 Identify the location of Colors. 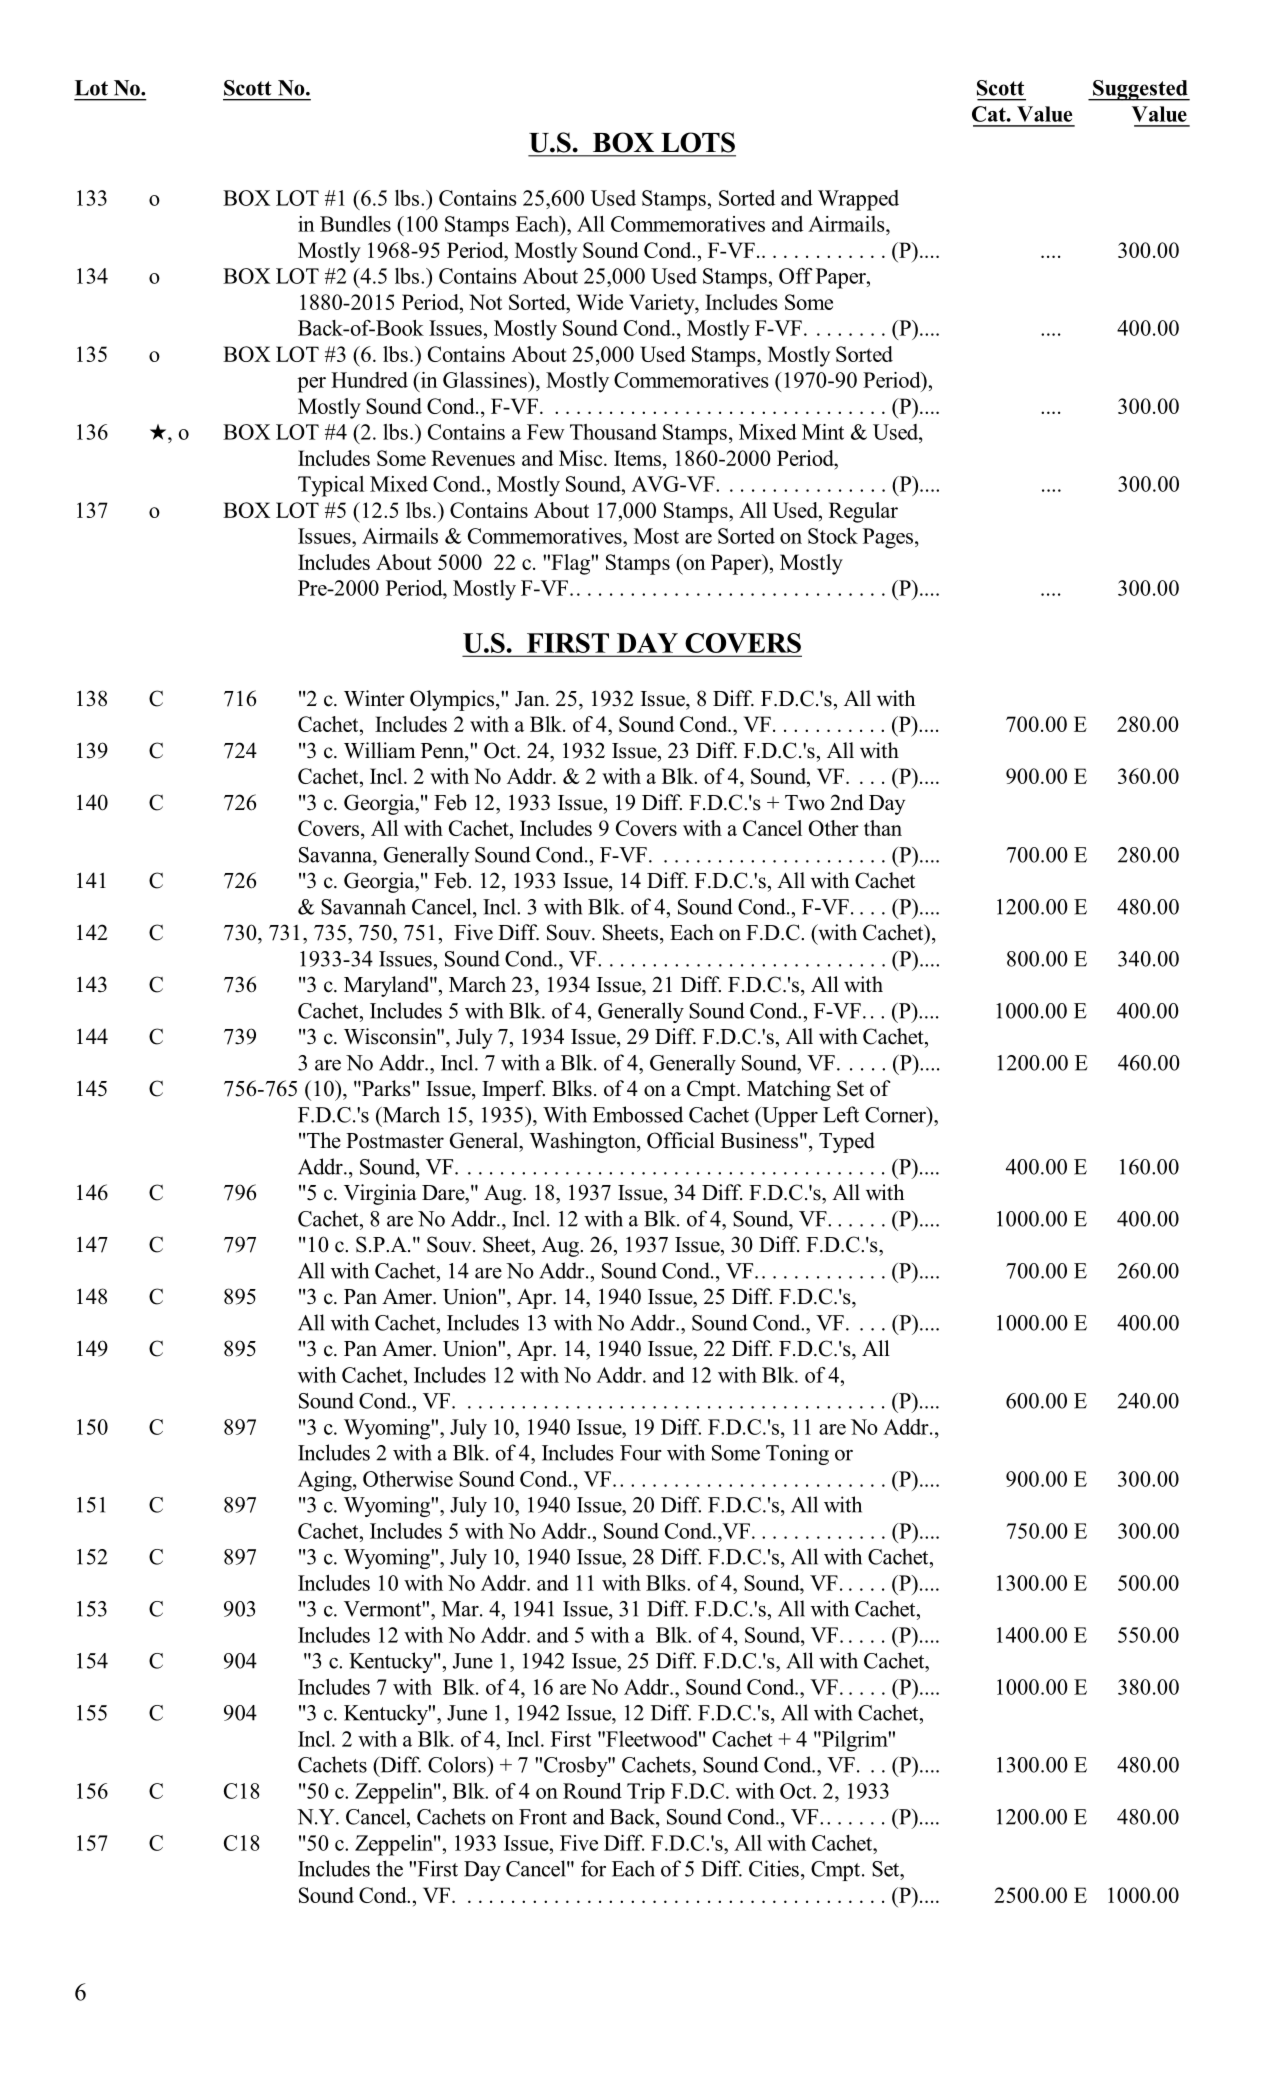
(458, 1764).
